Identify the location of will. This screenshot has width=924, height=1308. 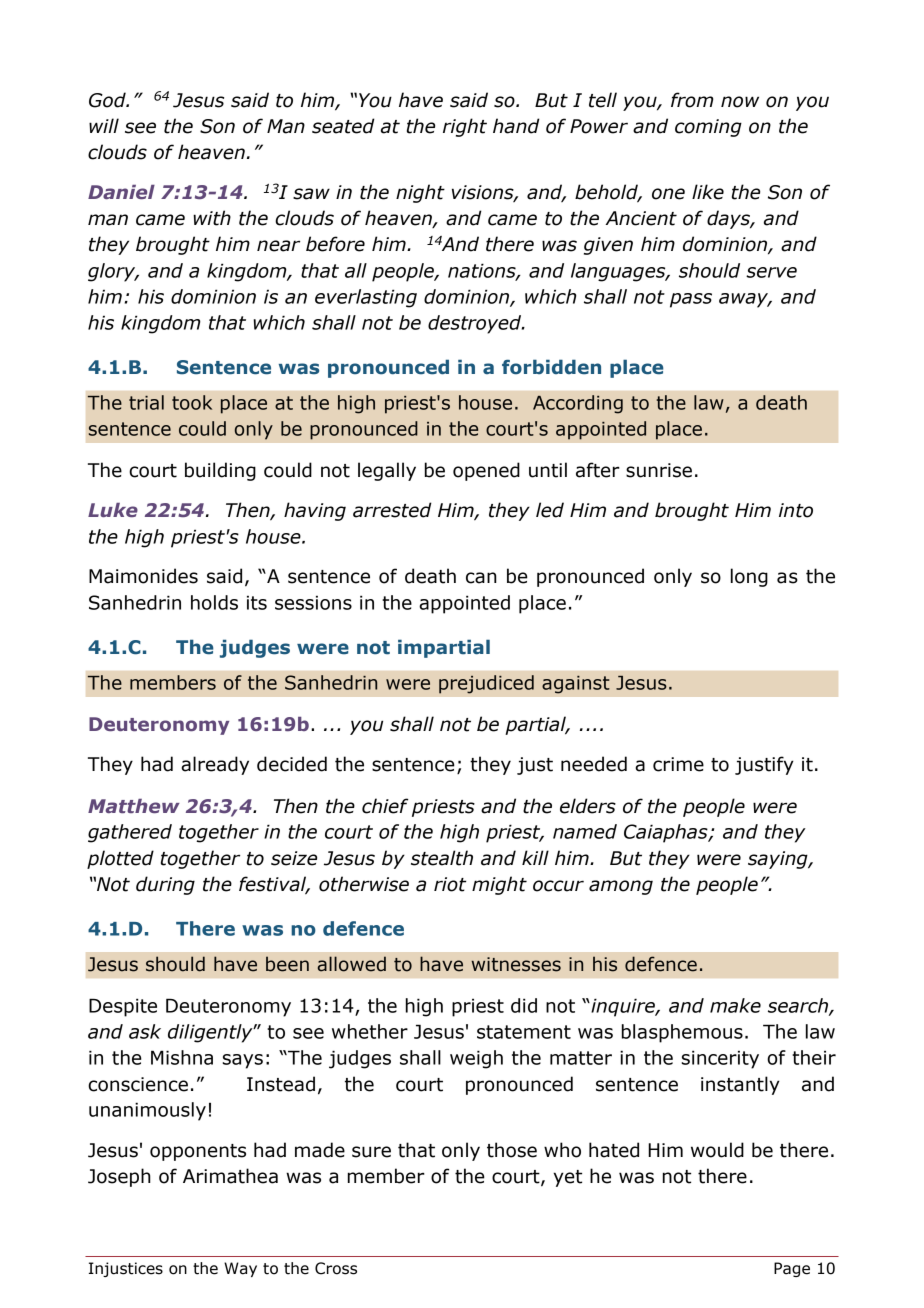
(104, 125).
